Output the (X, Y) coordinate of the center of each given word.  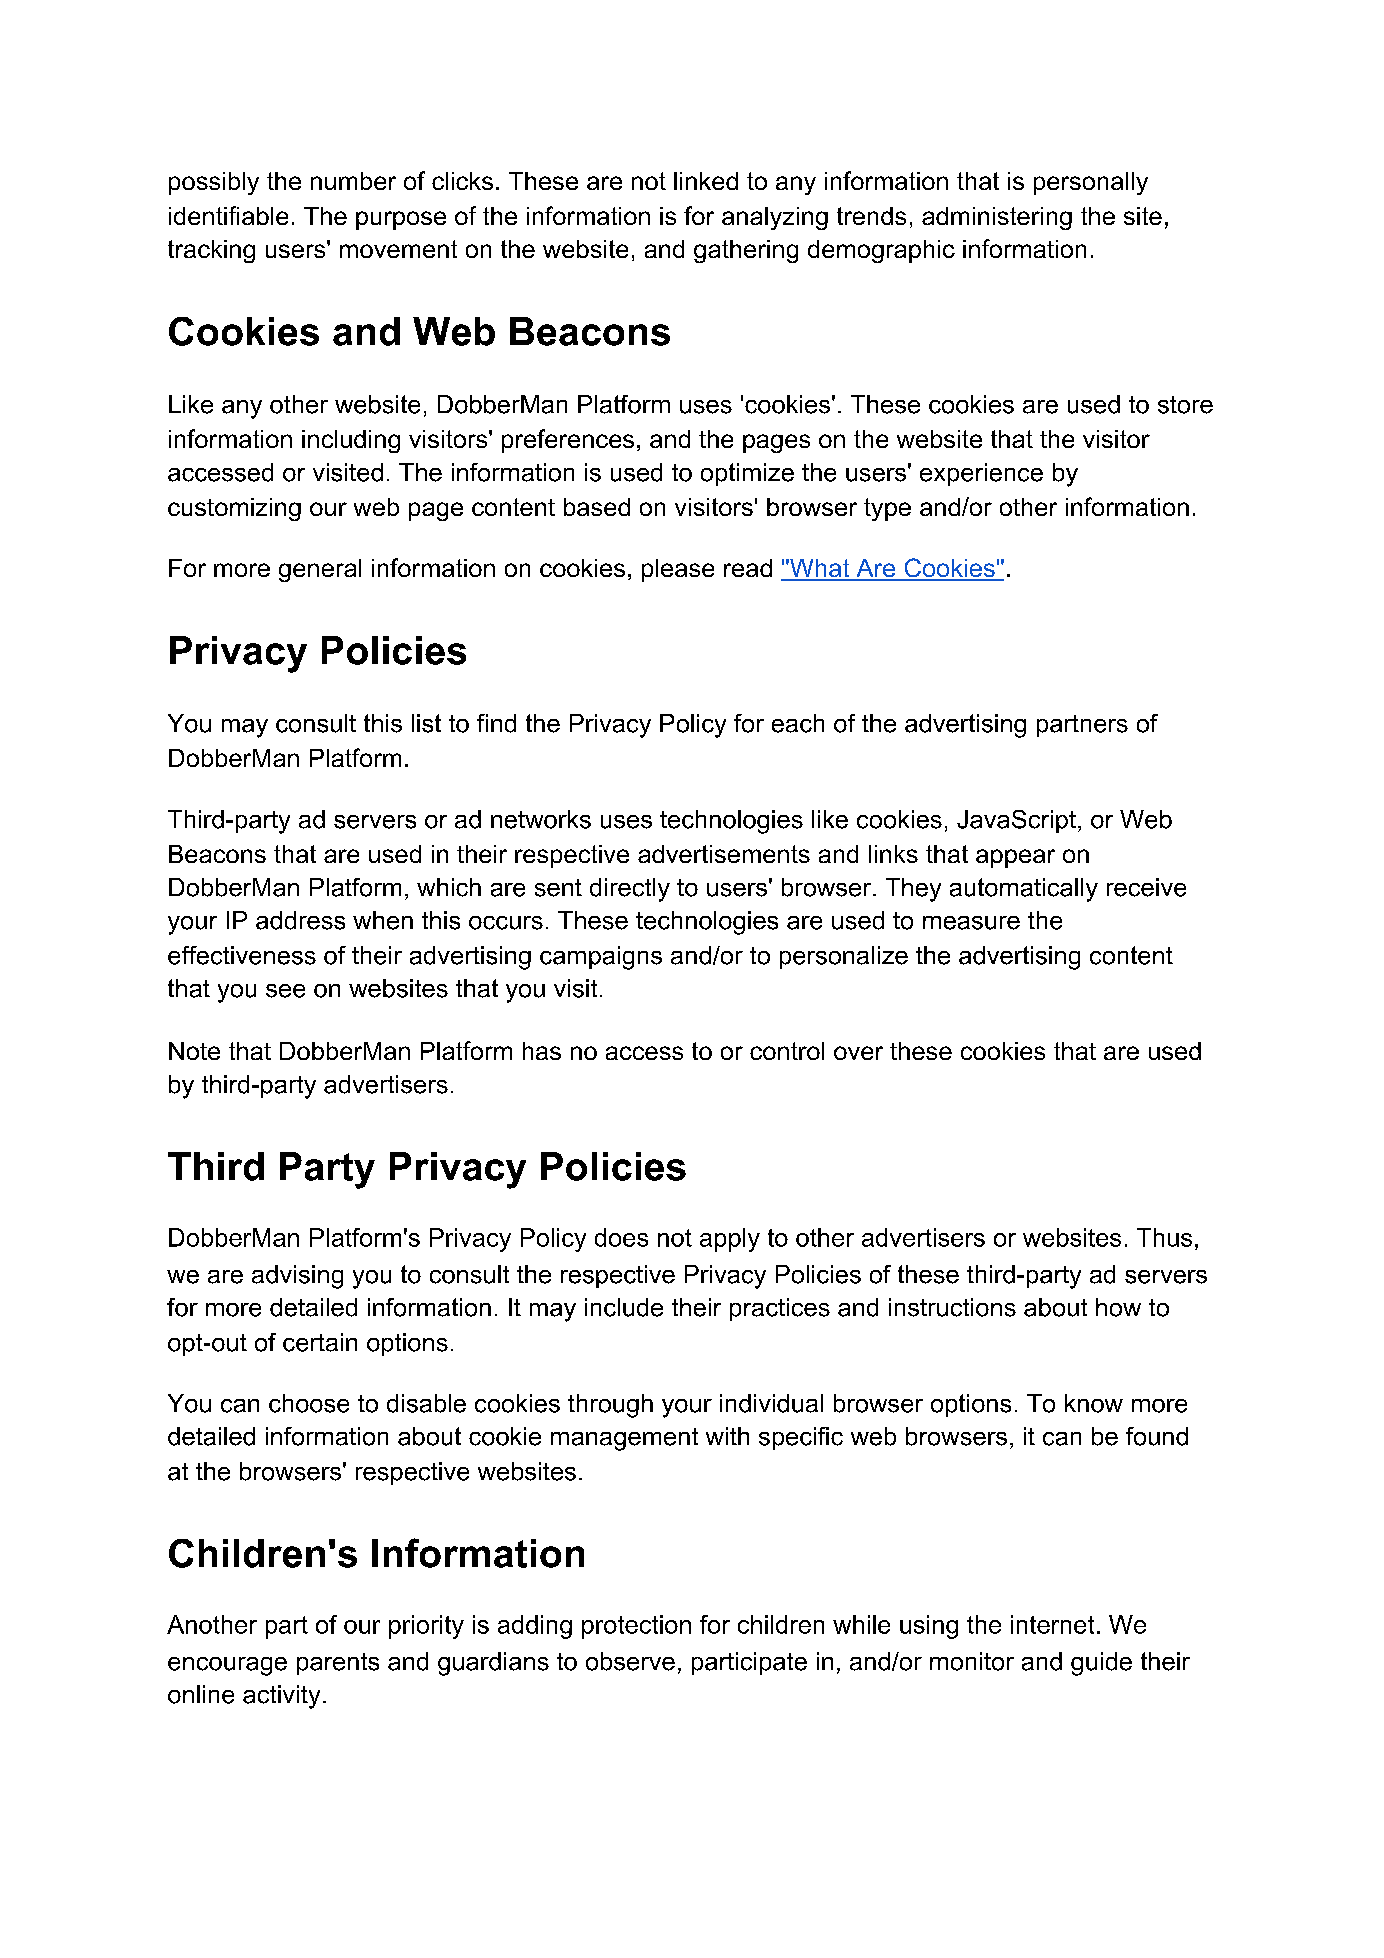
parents (338, 1664)
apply (730, 1240)
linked (706, 181)
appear (1015, 858)
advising (297, 1277)
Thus (1164, 1237)
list (426, 723)
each (798, 723)
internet (1052, 1624)
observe (630, 1661)
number (353, 181)
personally (1091, 183)
